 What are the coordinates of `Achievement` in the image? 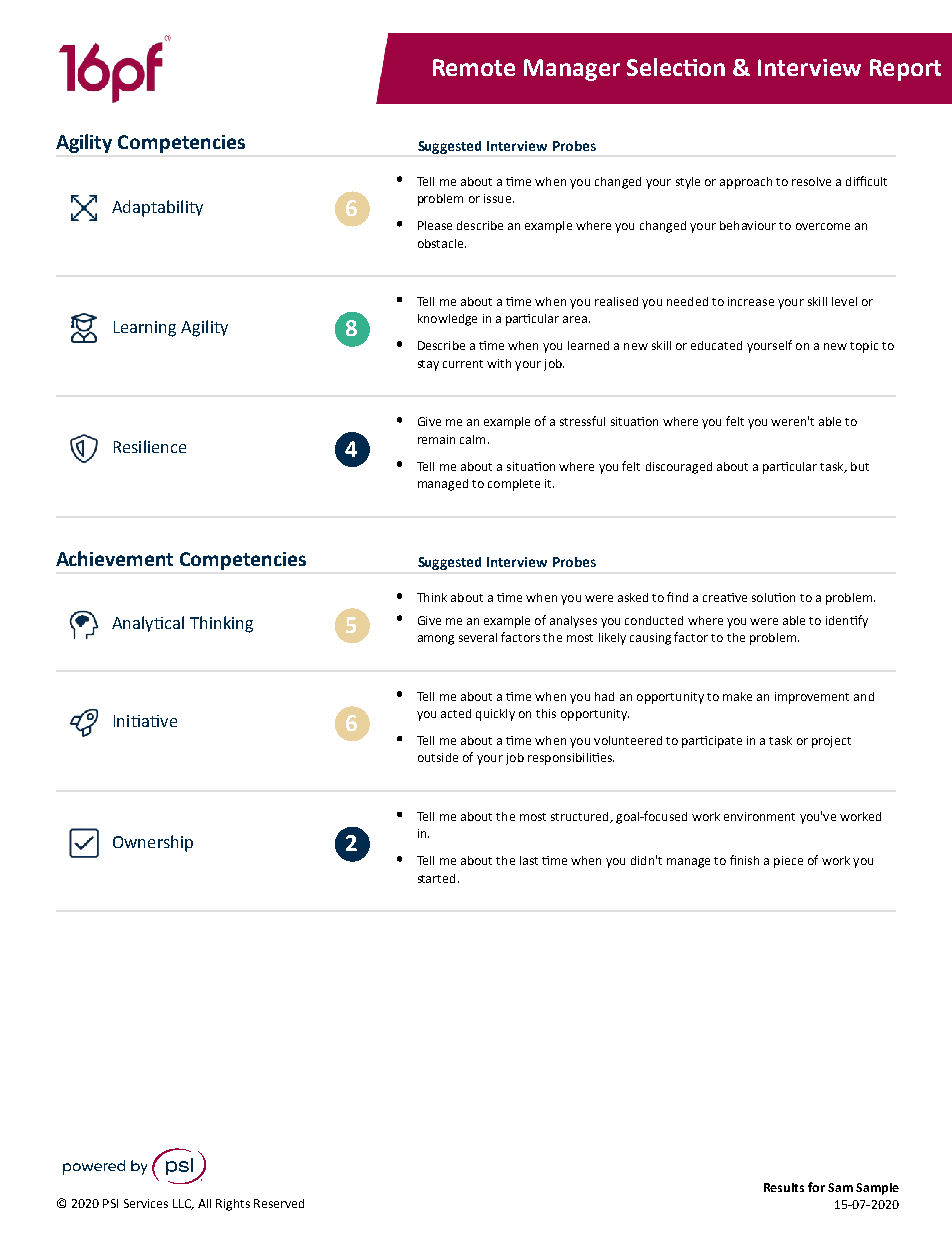 It's located at (114, 558).
